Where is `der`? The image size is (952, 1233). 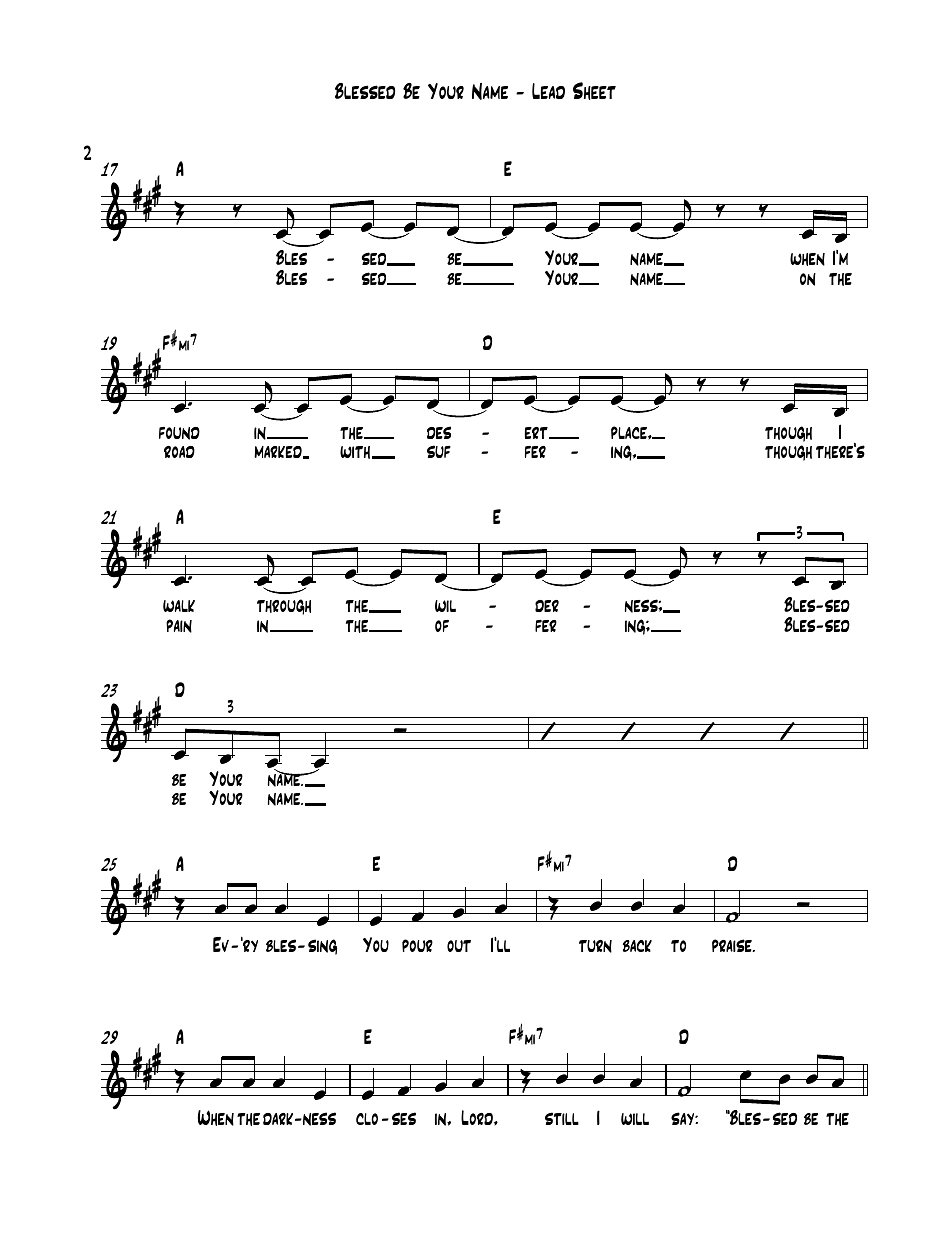
der is located at coordinates (547, 606).
